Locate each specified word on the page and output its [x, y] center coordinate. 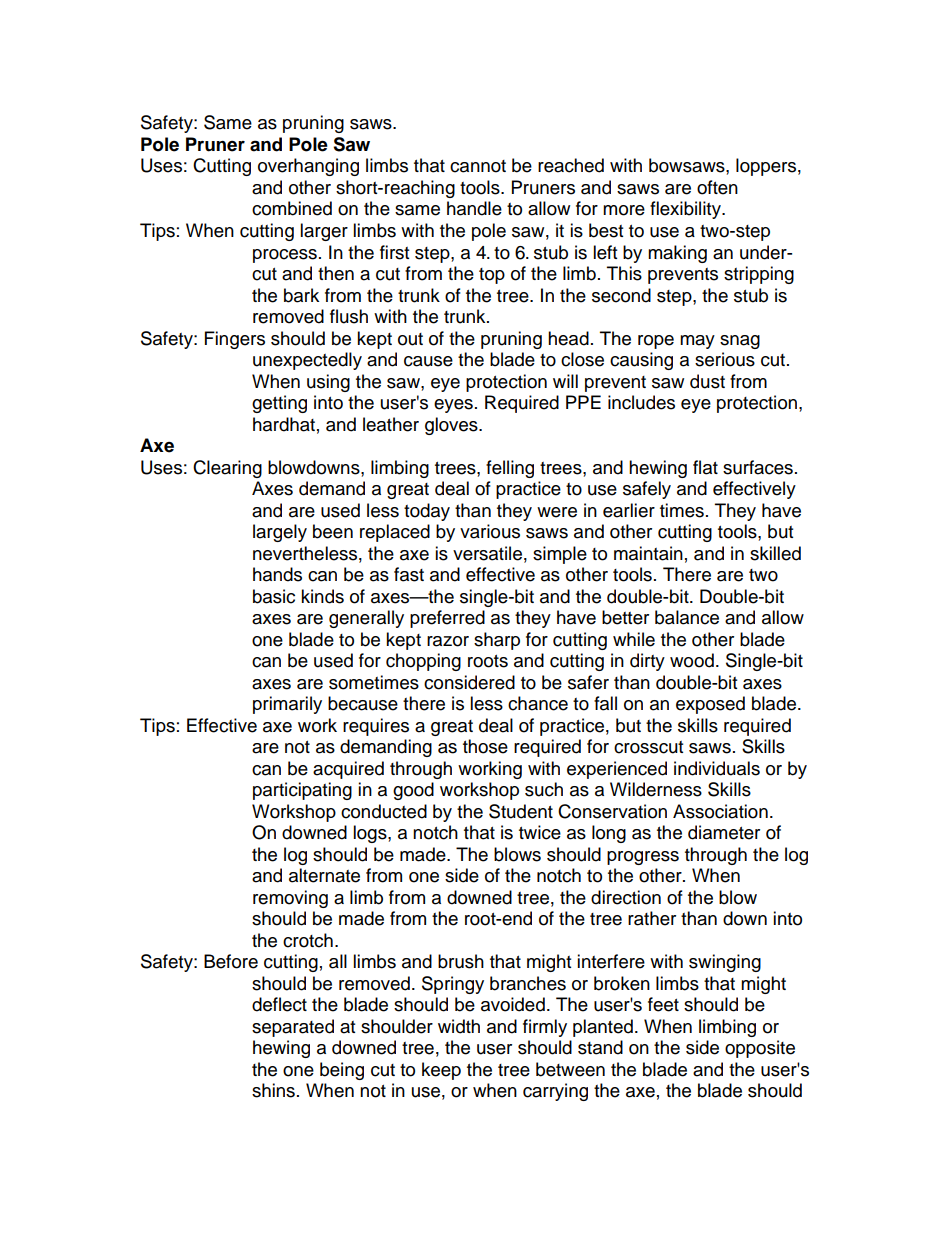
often [717, 187]
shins [273, 1090]
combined [292, 208]
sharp [497, 641]
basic [274, 596]
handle [474, 208]
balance [687, 617]
